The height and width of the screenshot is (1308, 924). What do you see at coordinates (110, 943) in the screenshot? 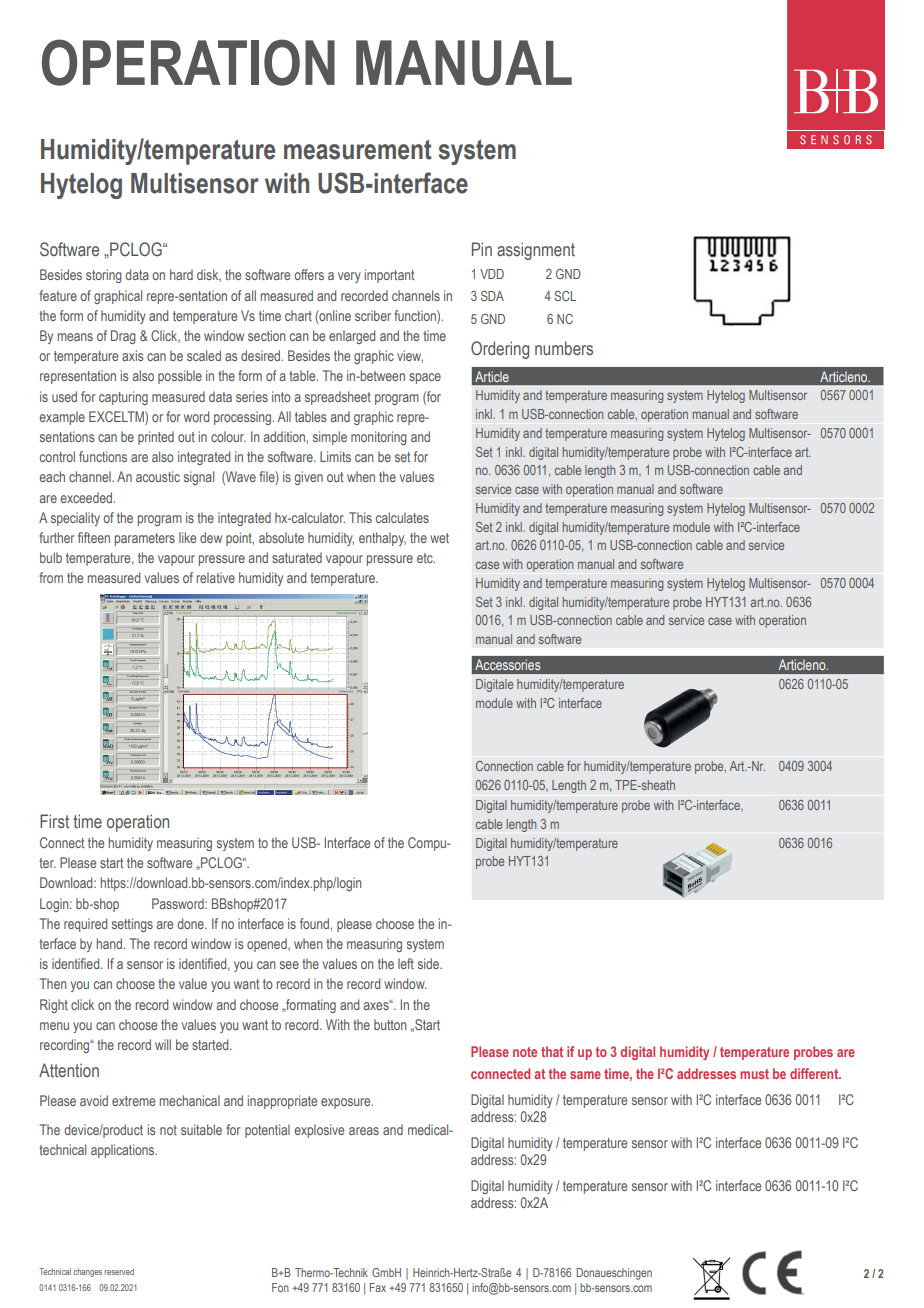
I see `hand` at bounding box center [110, 943].
